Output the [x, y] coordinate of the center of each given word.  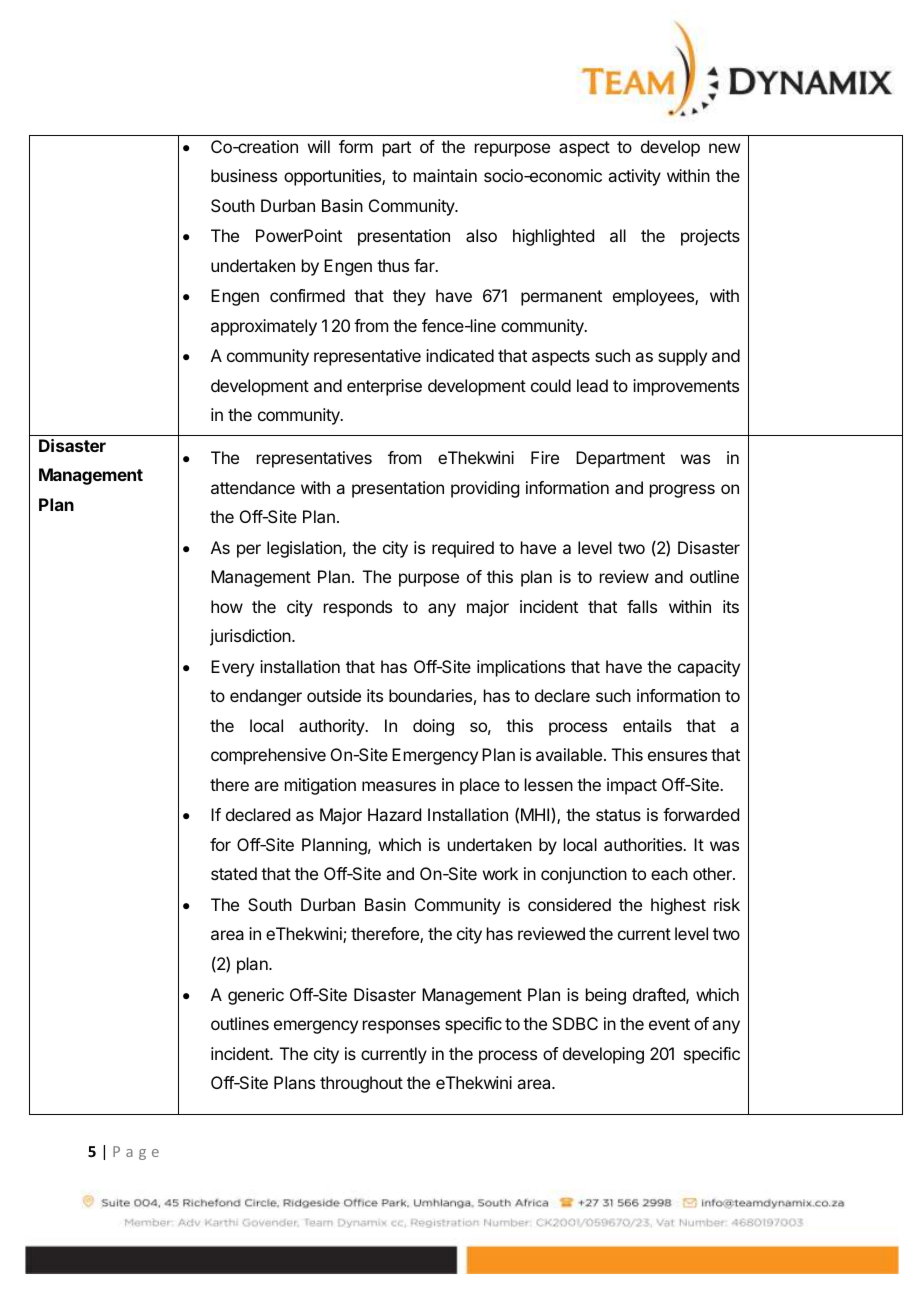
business [244, 175]
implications [521, 668]
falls [642, 606]
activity [634, 177]
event [669, 1024]
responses [401, 1027]
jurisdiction [251, 637]
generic [256, 996]
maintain [445, 175]
